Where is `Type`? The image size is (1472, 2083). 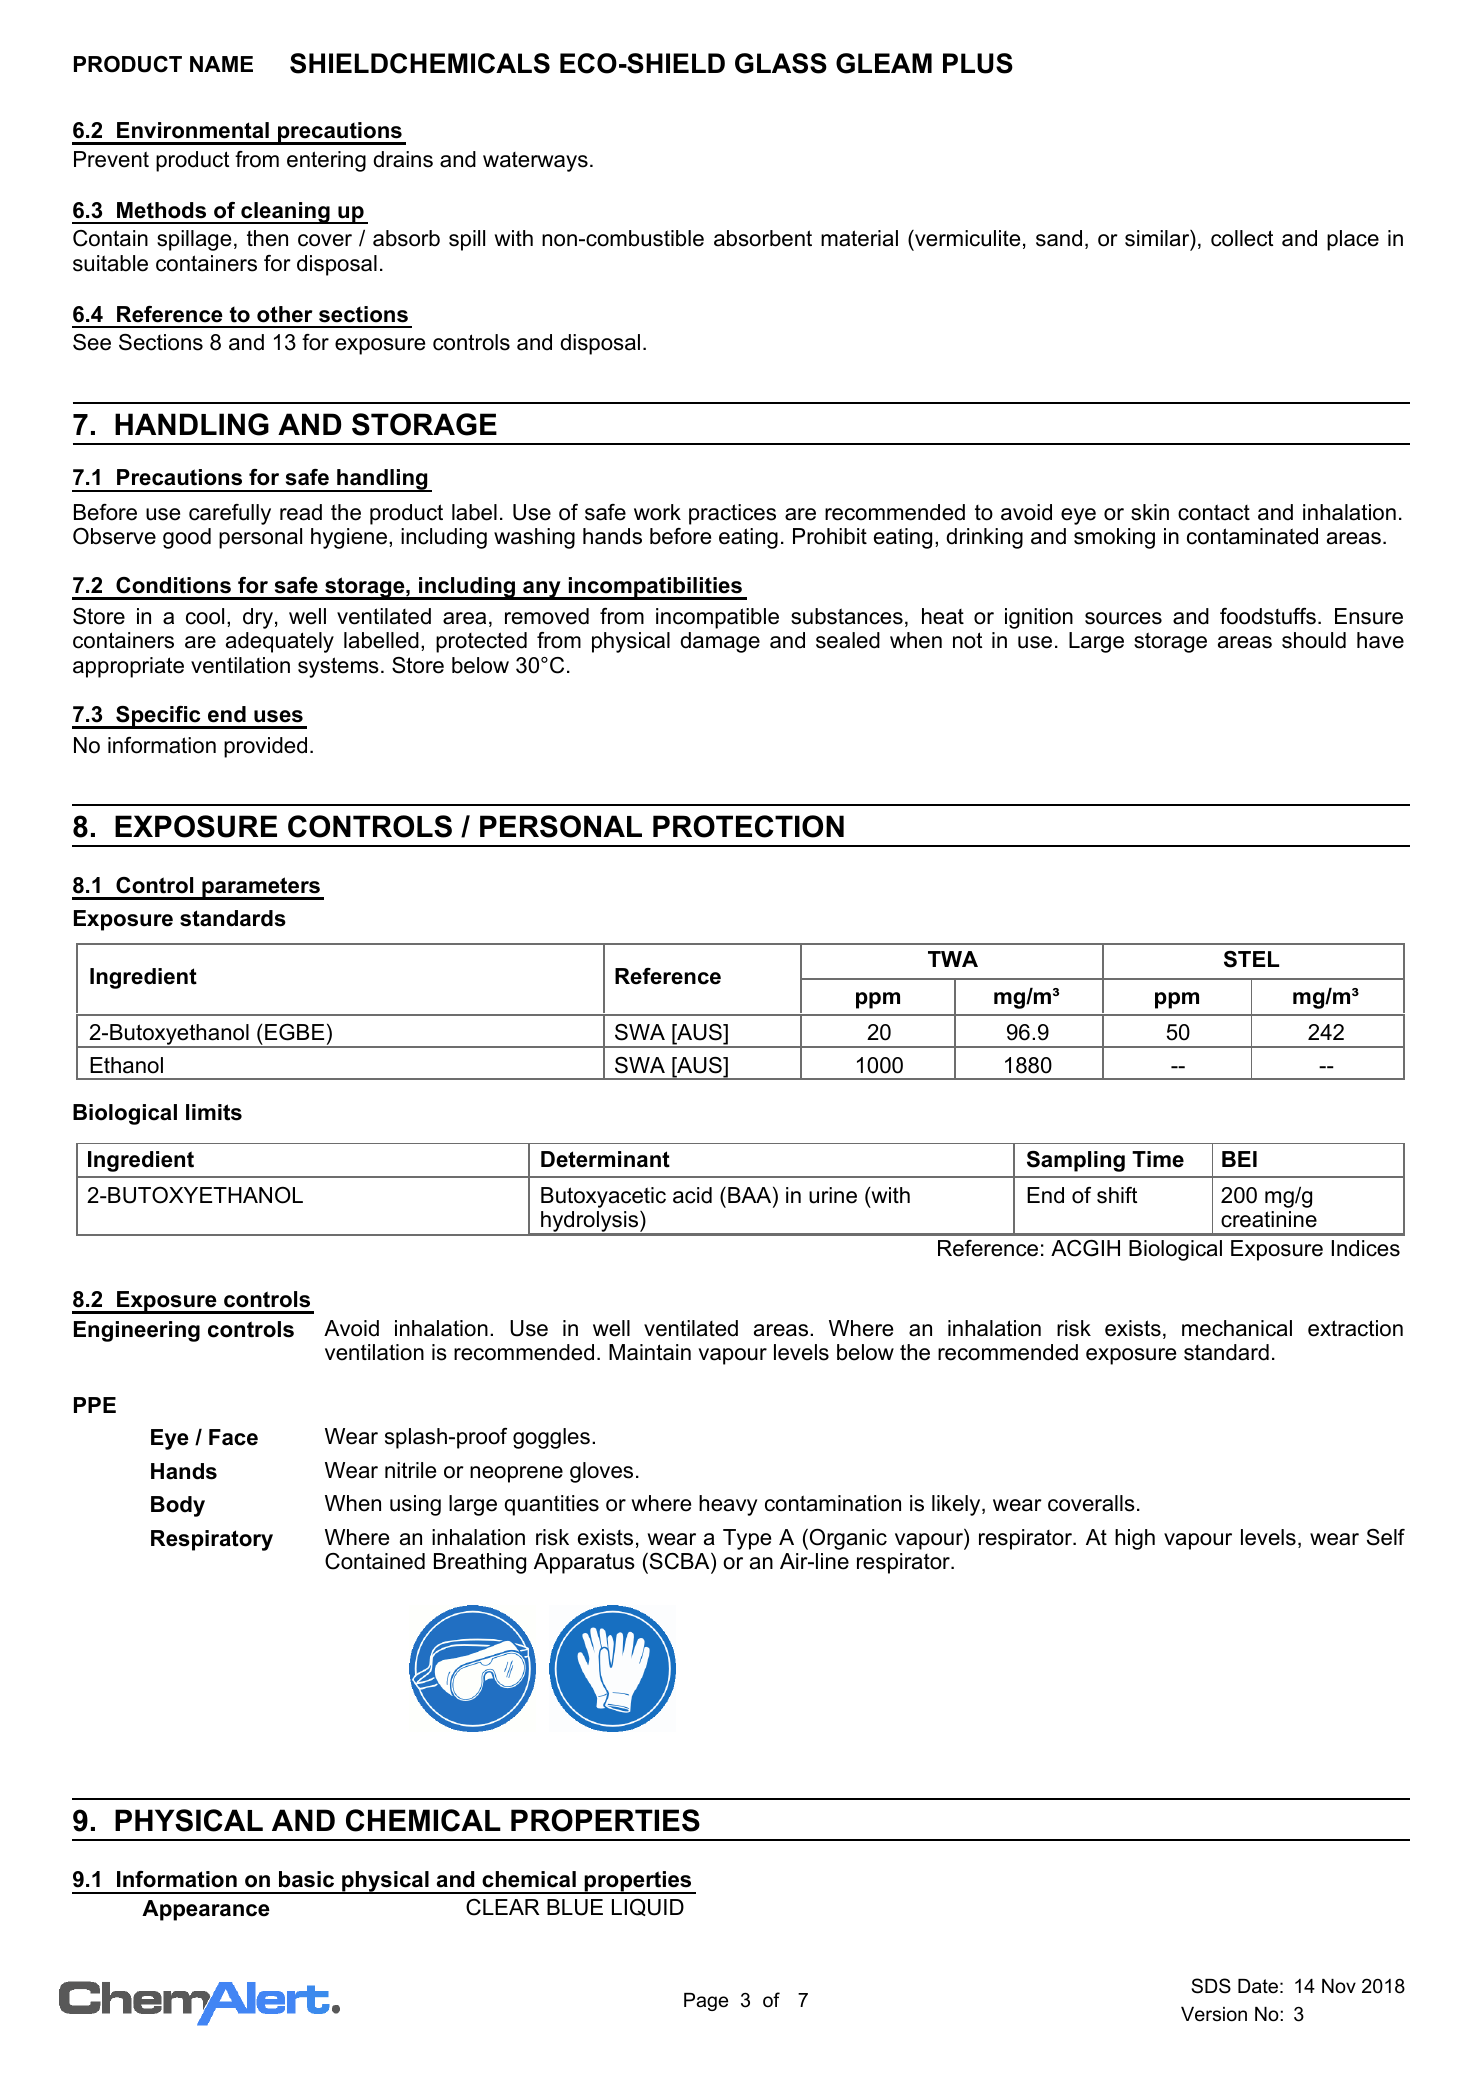 Type is located at coordinates (747, 1539).
